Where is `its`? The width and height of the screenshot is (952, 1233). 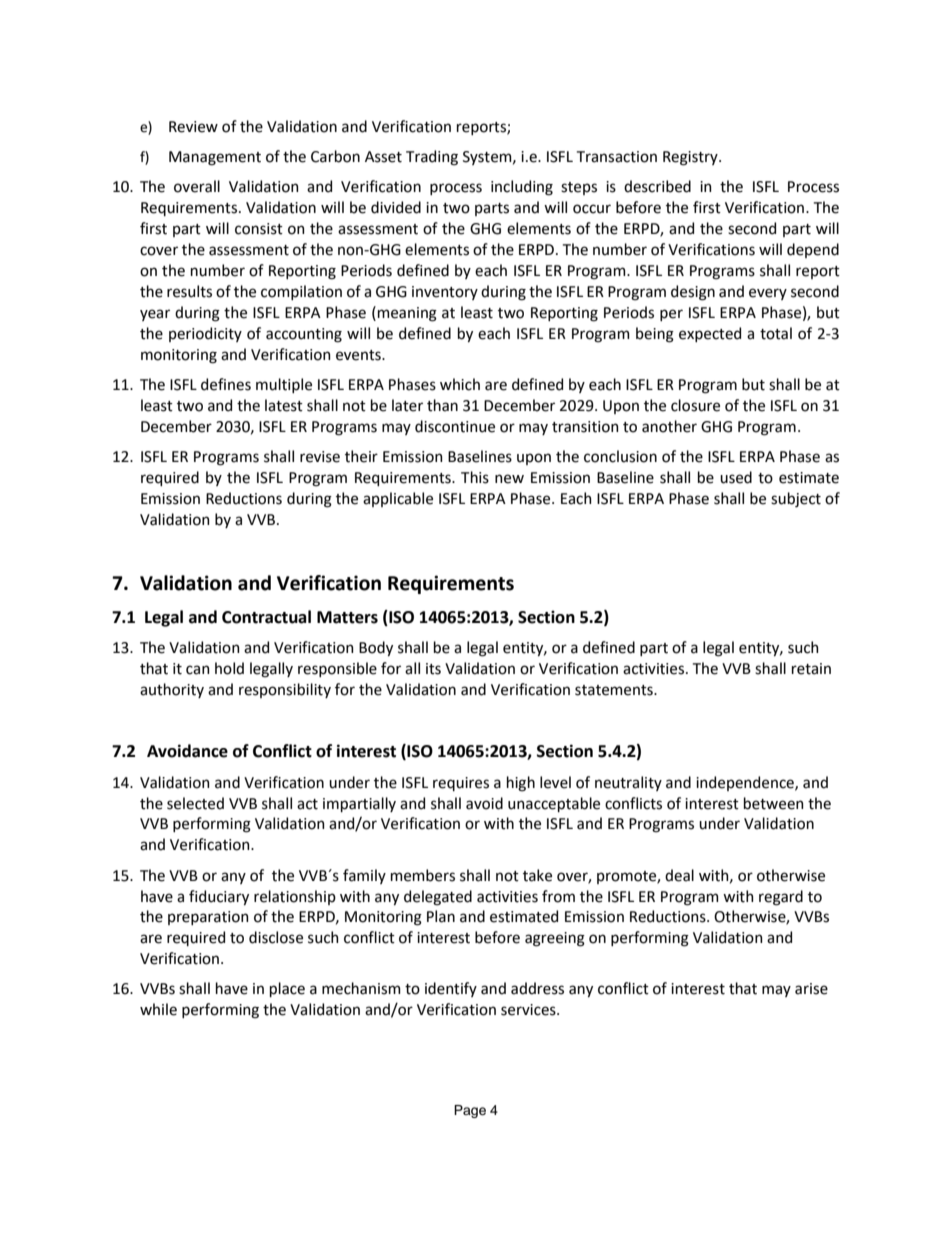
its is located at coordinates (433, 669).
